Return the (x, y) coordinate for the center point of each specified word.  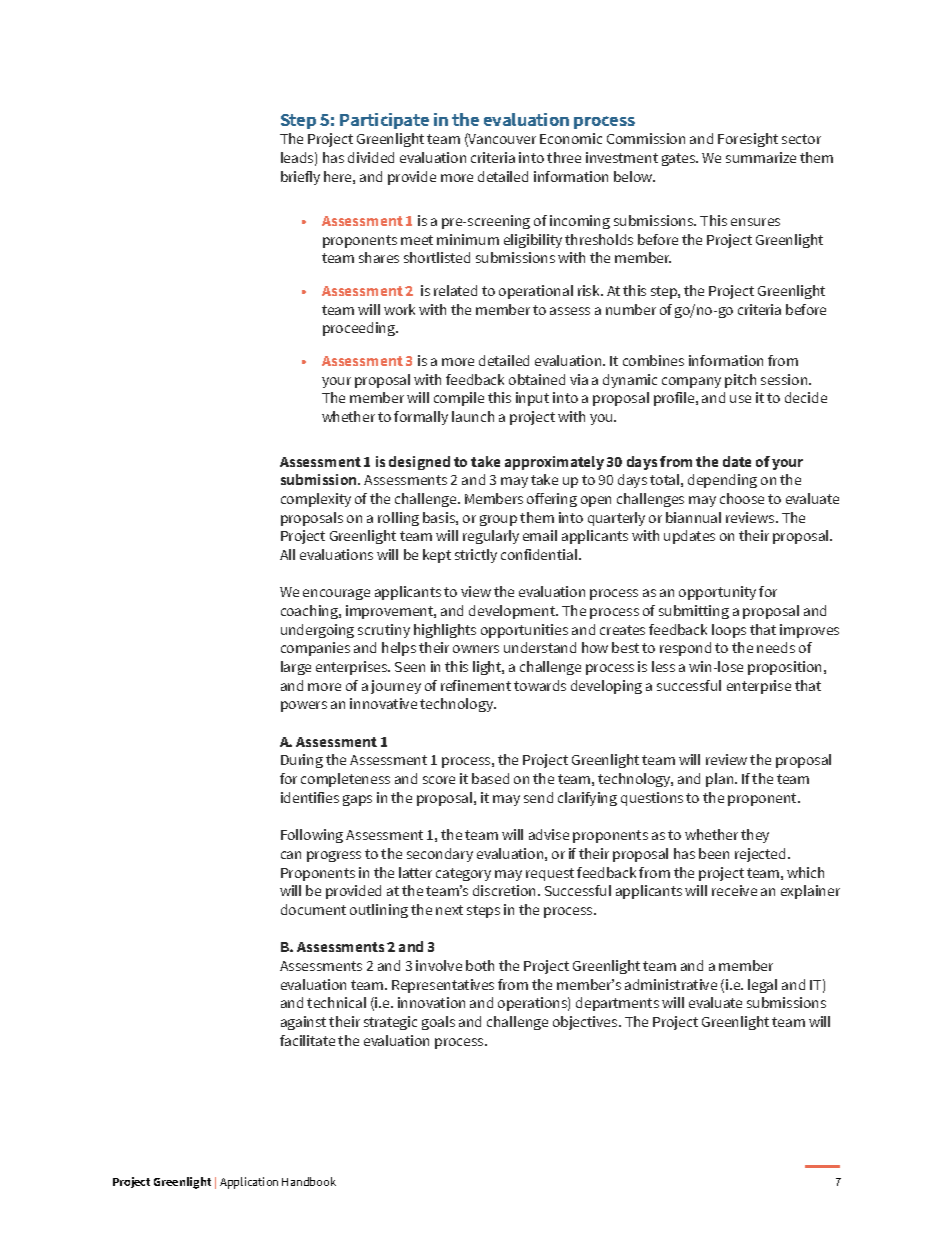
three (564, 157)
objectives (586, 1023)
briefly (300, 178)
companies (315, 649)
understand (540, 647)
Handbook (309, 1181)
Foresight (748, 140)
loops (729, 631)
